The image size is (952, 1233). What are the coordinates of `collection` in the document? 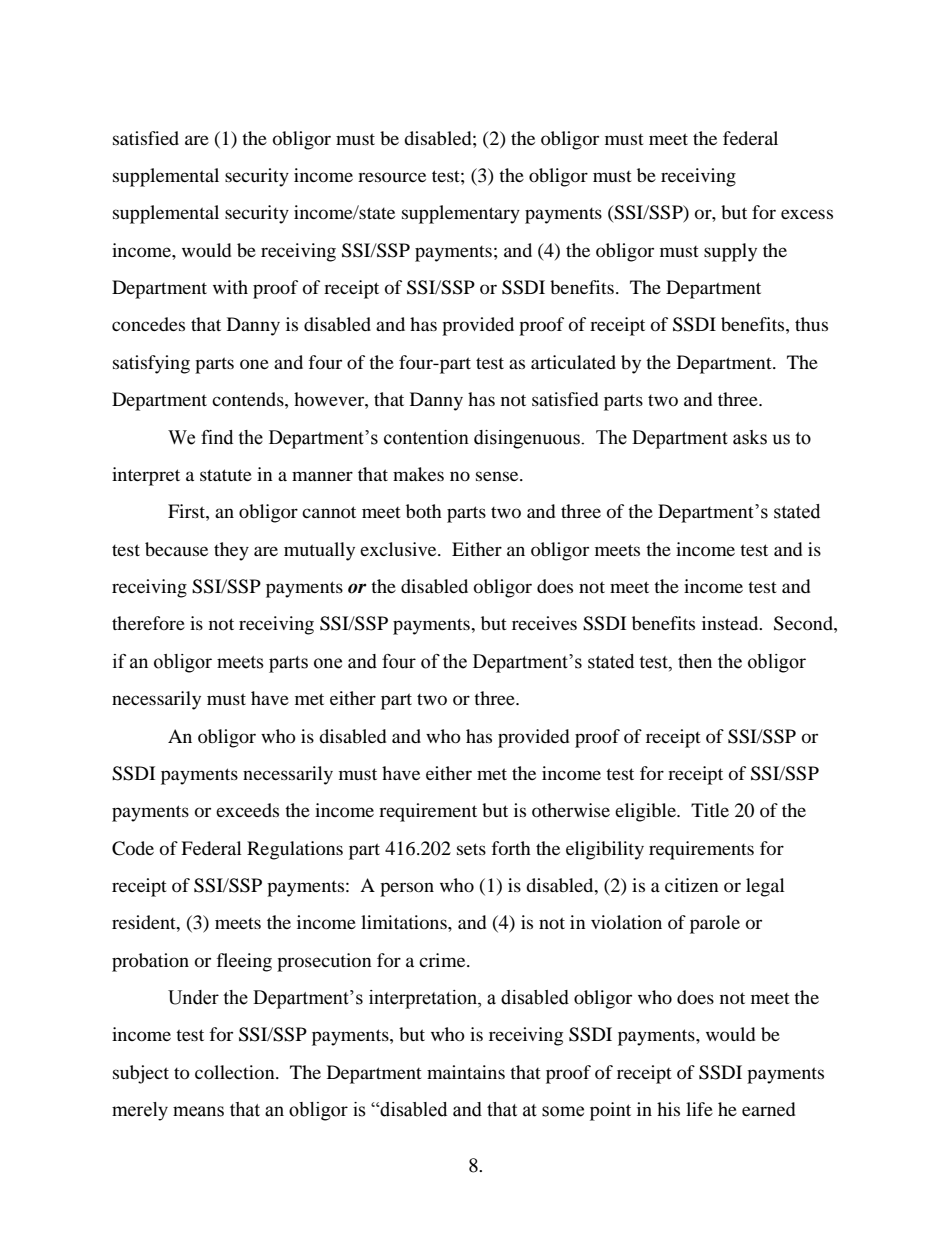 It's located at (236, 1072).
